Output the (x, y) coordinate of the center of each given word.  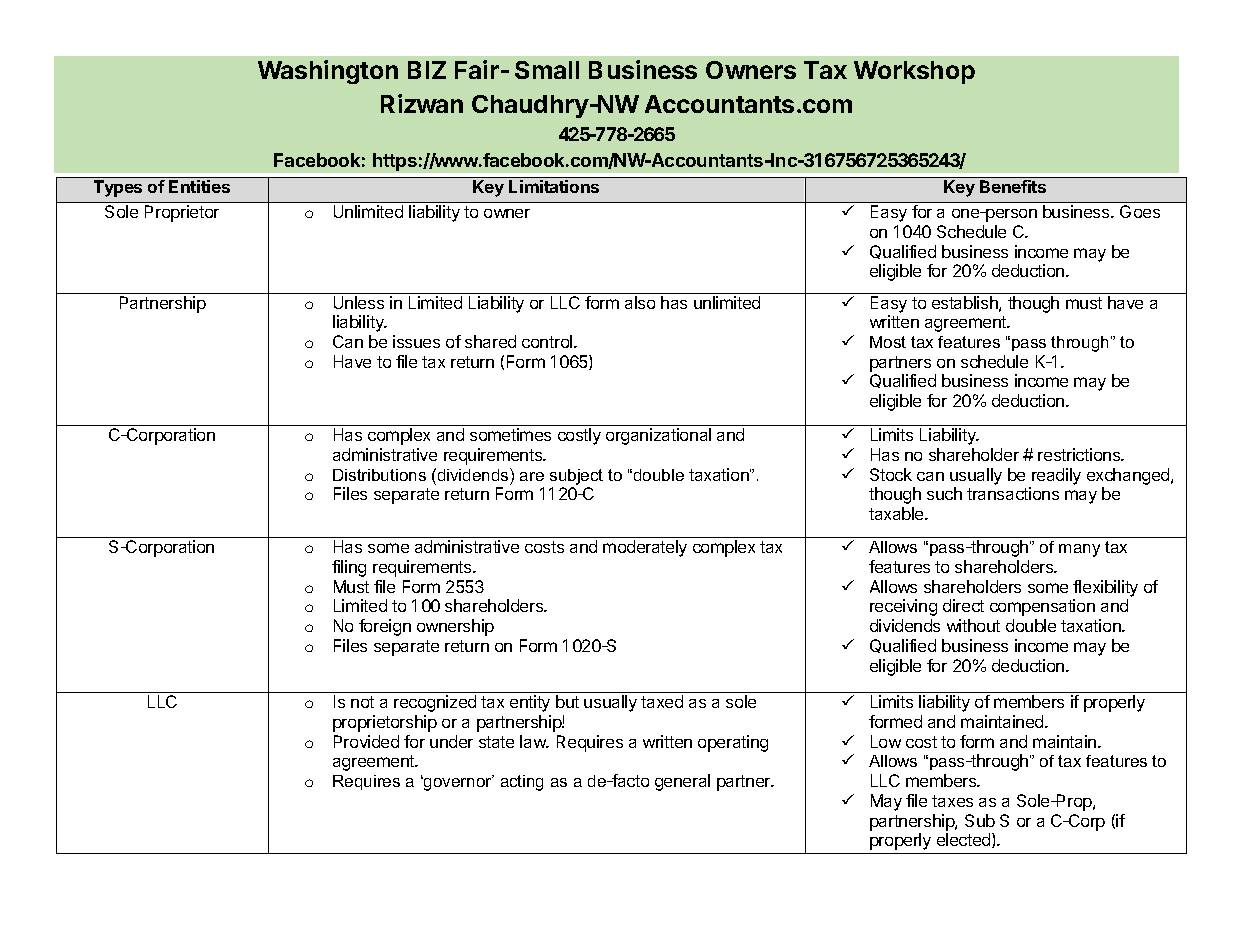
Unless (359, 302)
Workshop (914, 72)
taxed (662, 701)
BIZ (427, 70)
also (640, 302)
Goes (1140, 211)
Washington (328, 72)
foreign (385, 627)
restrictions (1080, 454)
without (973, 625)
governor (458, 783)
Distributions (379, 475)
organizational (658, 436)
